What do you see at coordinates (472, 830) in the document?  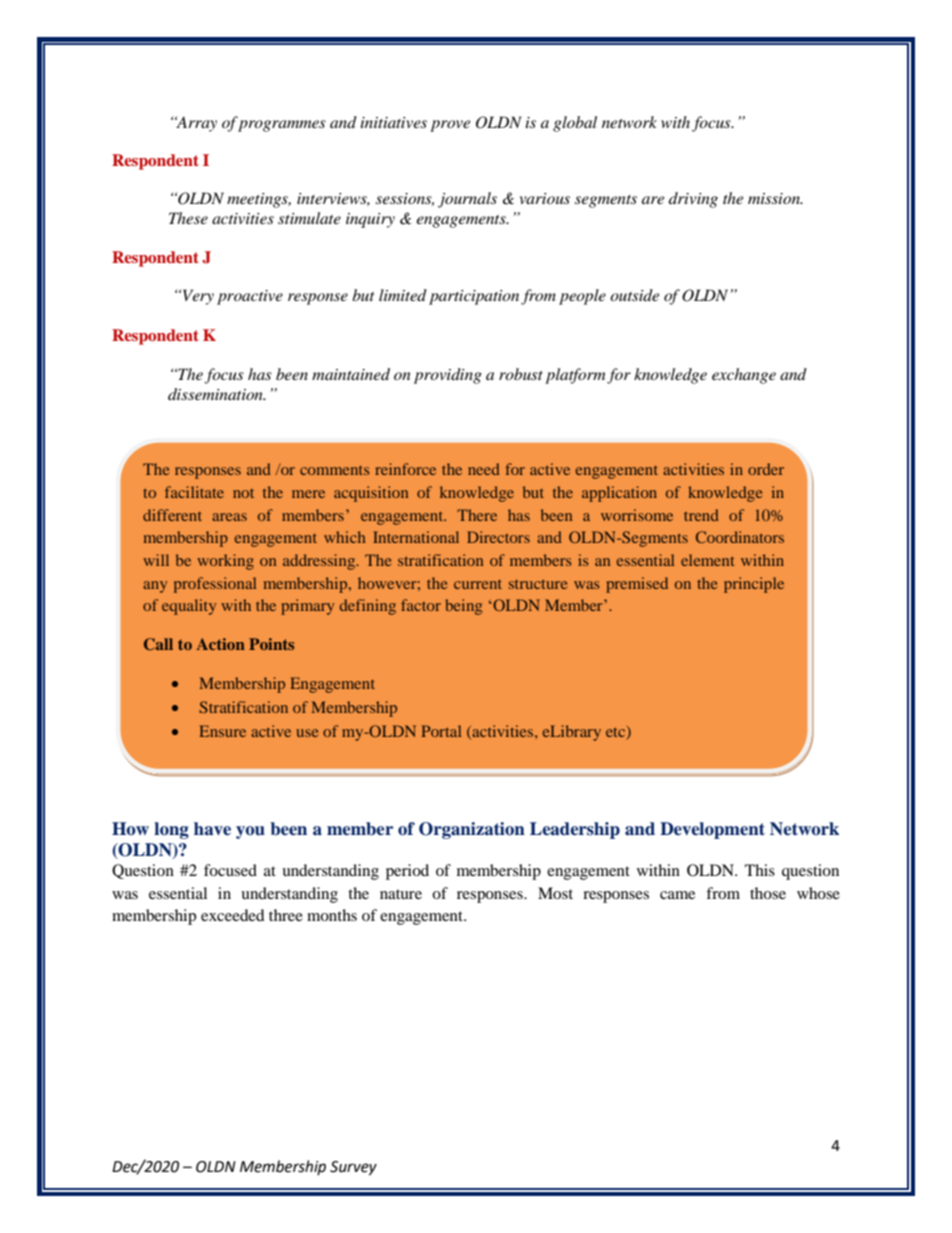 I see `Organization` at bounding box center [472, 830].
